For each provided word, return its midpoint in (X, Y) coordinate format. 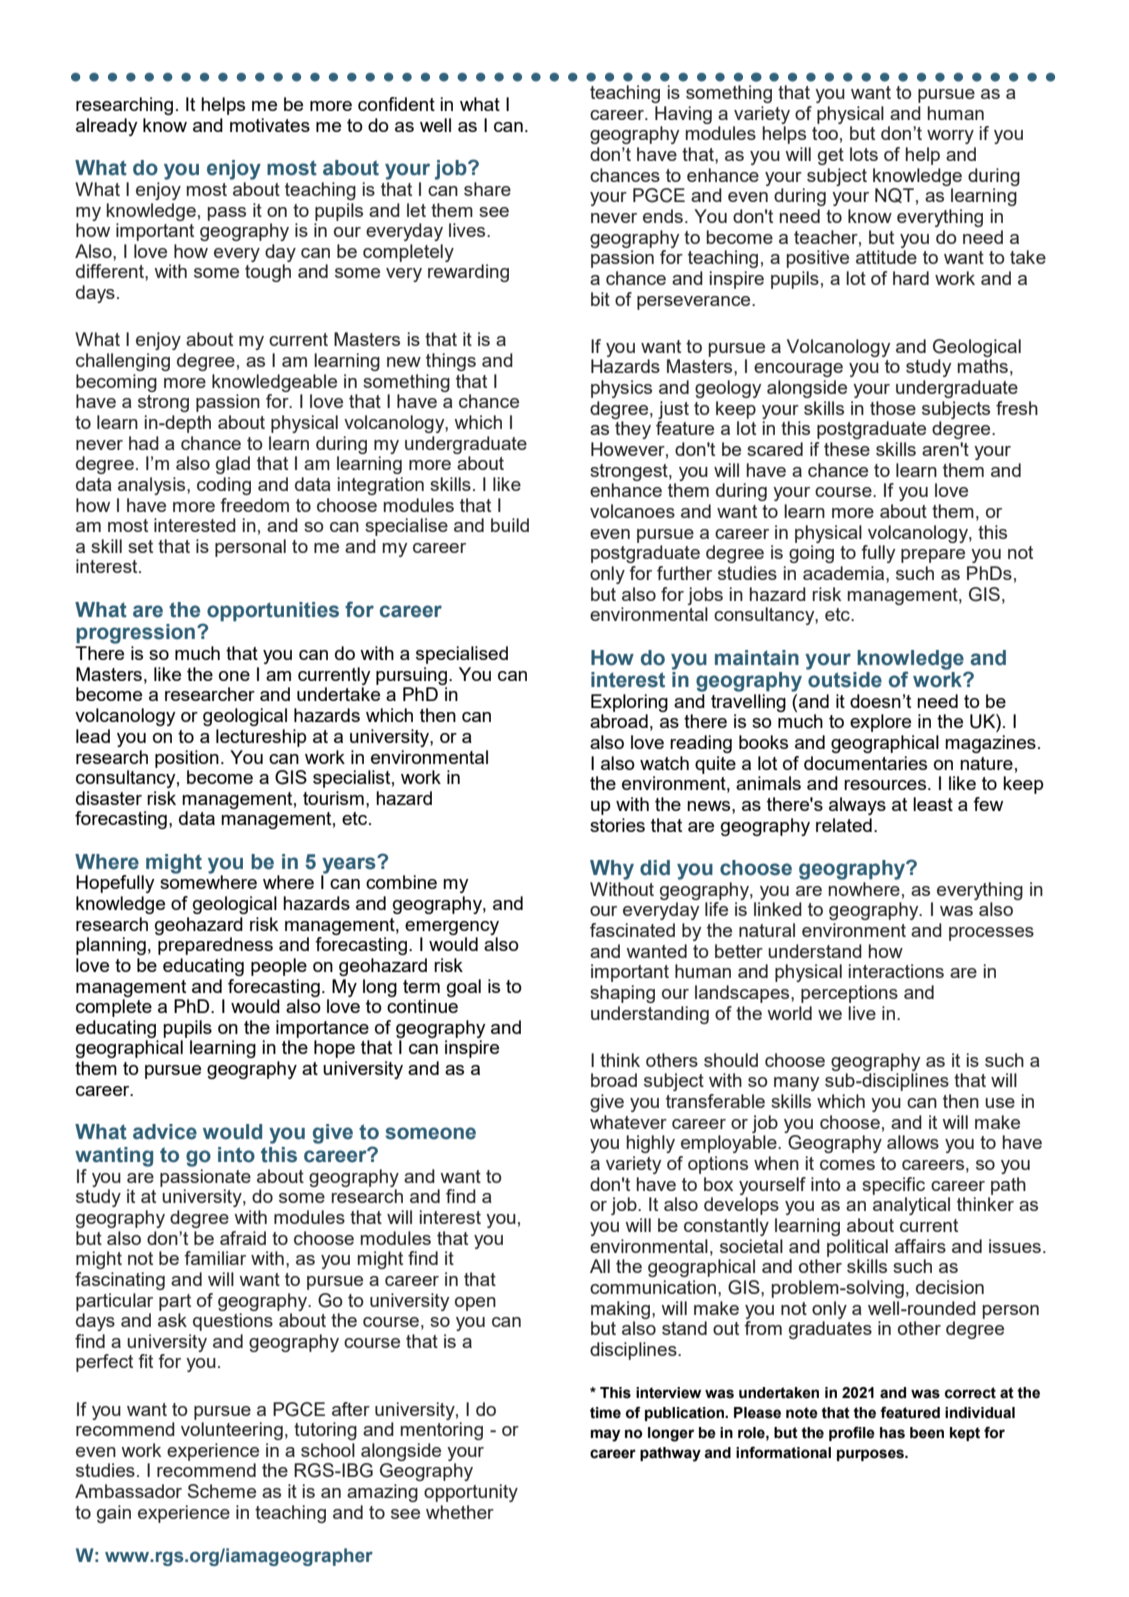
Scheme (222, 1491)
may (605, 1435)
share (487, 189)
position (187, 759)
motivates (270, 125)
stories (617, 825)
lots (864, 154)
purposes (871, 1455)
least (933, 804)
